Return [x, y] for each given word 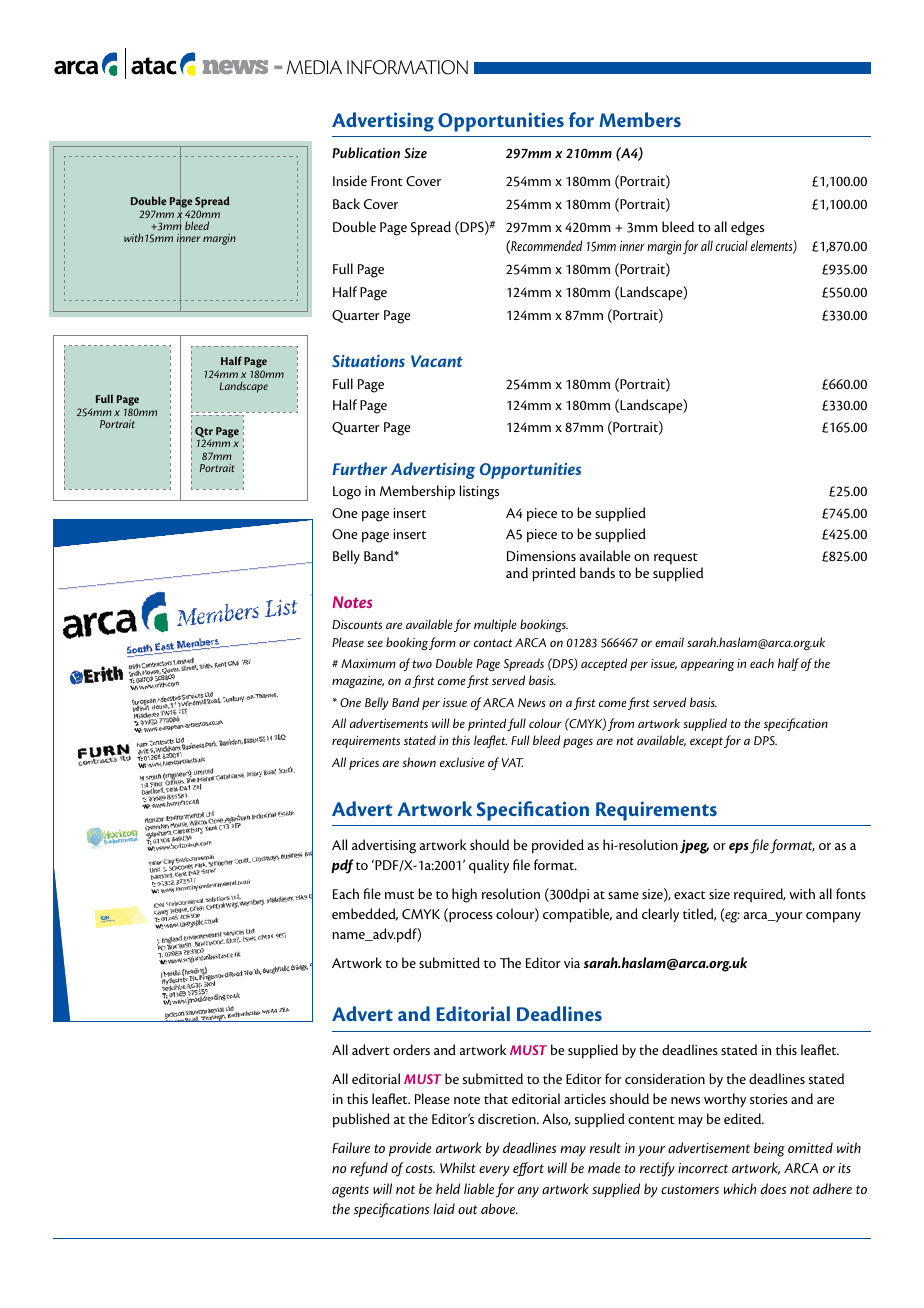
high [464, 895]
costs [420, 1168]
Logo [347, 493]
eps [738, 848]
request [676, 559]
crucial [732, 245]
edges [747, 228]
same [623, 895]
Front [387, 181]
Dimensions [541, 556]
